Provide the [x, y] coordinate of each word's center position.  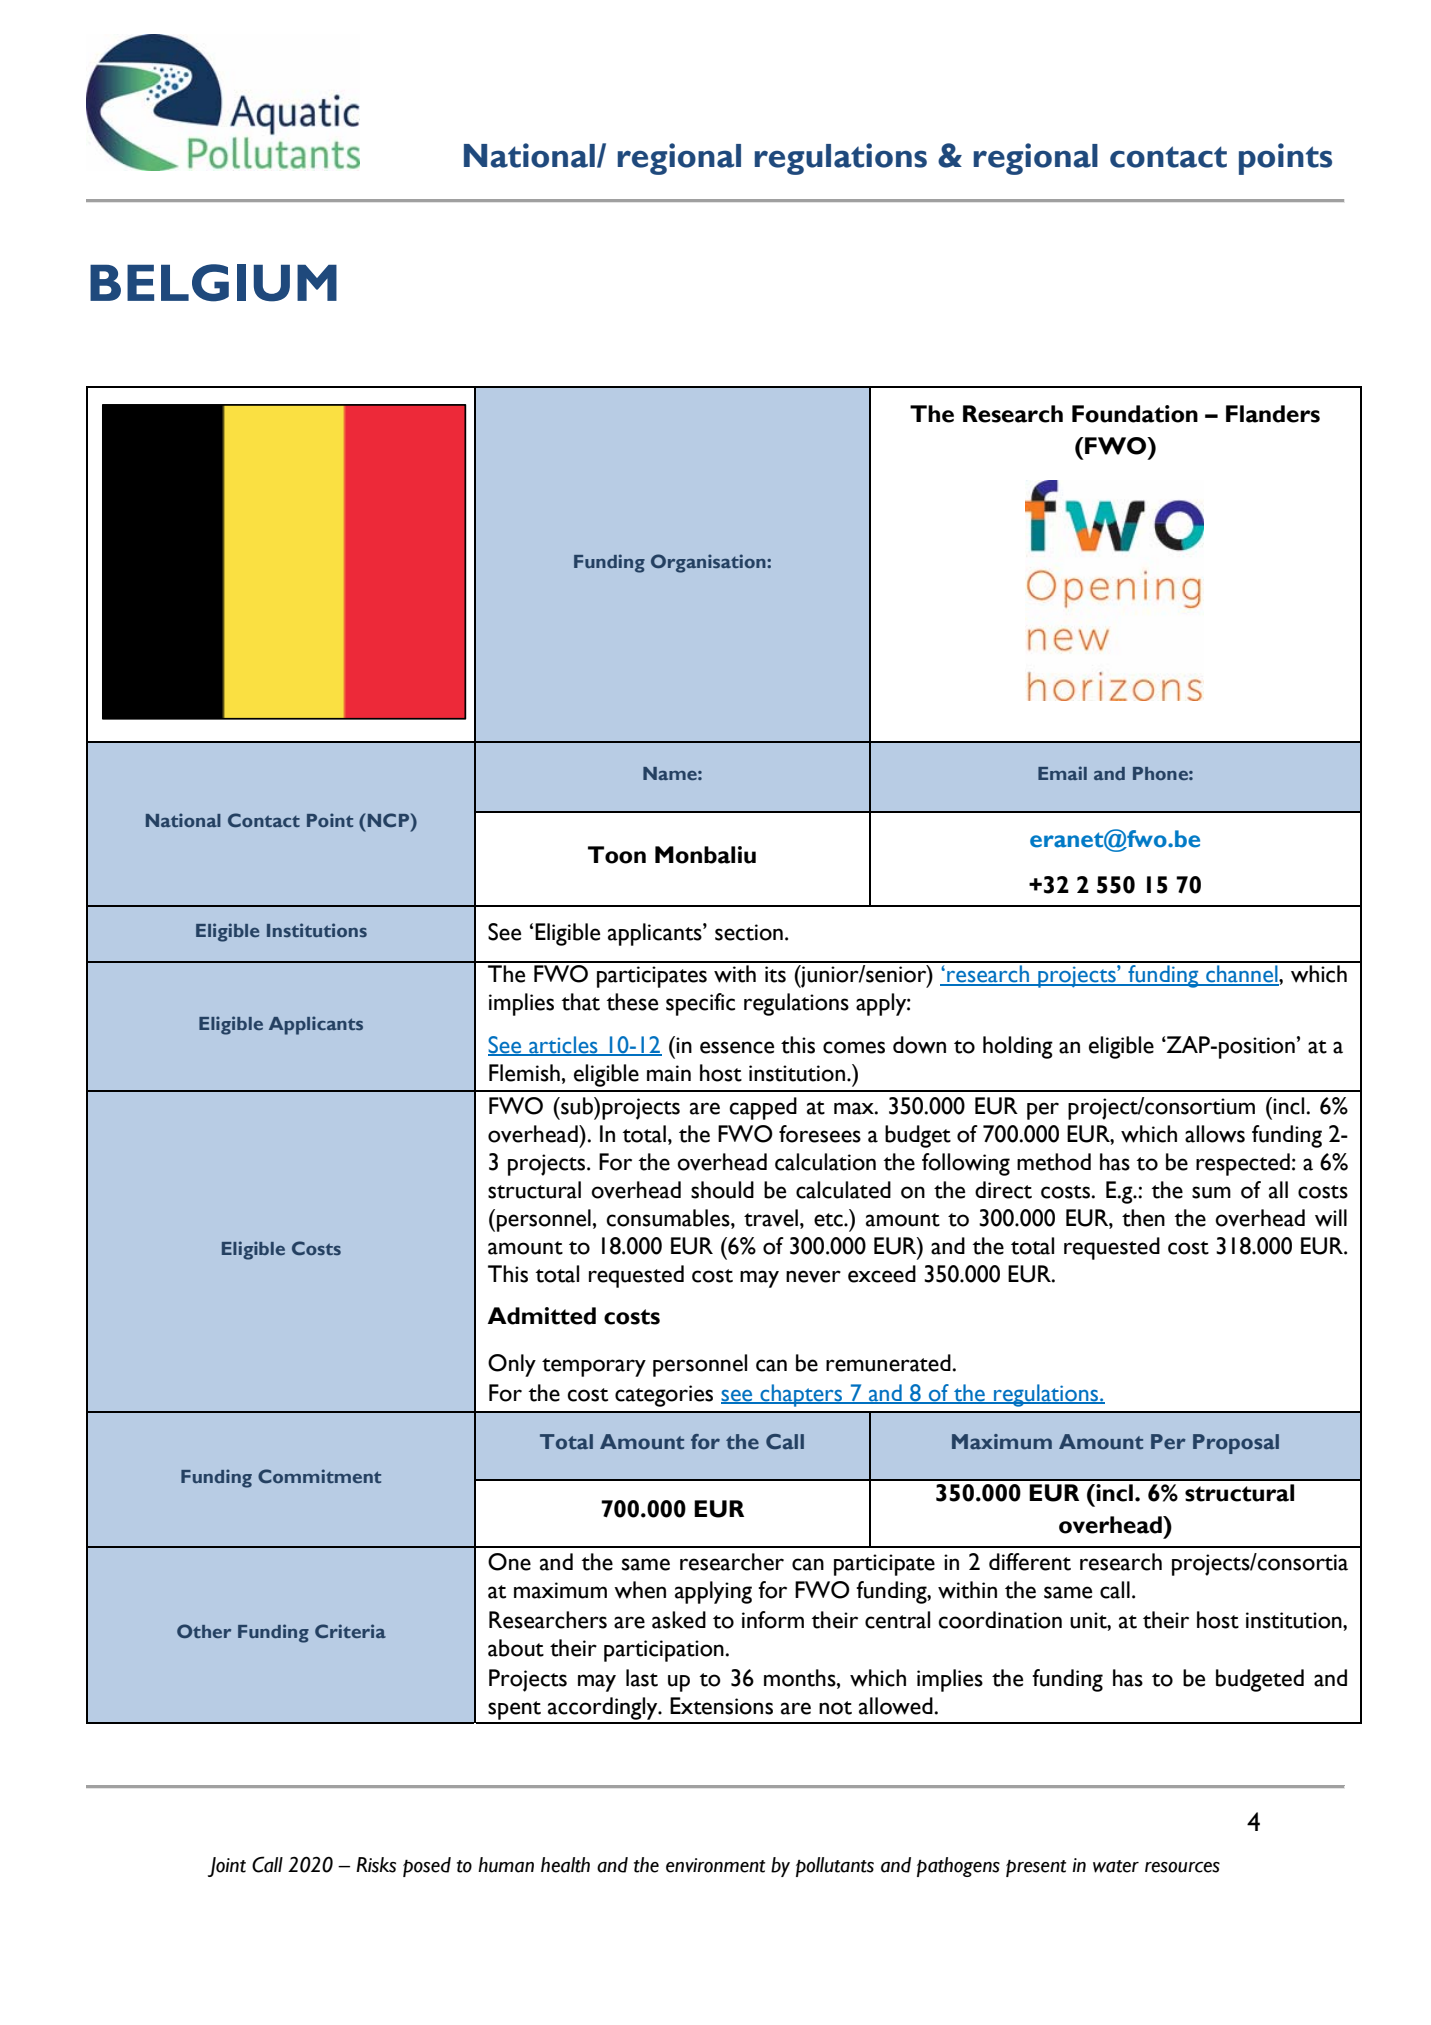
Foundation [1135, 414]
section [749, 932]
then [1143, 1218]
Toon [617, 855]
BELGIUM [213, 283]
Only [512, 1365]
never [813, 1276]
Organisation [709, 563]
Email [1062, 773]
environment [715, 1865]
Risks [376, 1865]
